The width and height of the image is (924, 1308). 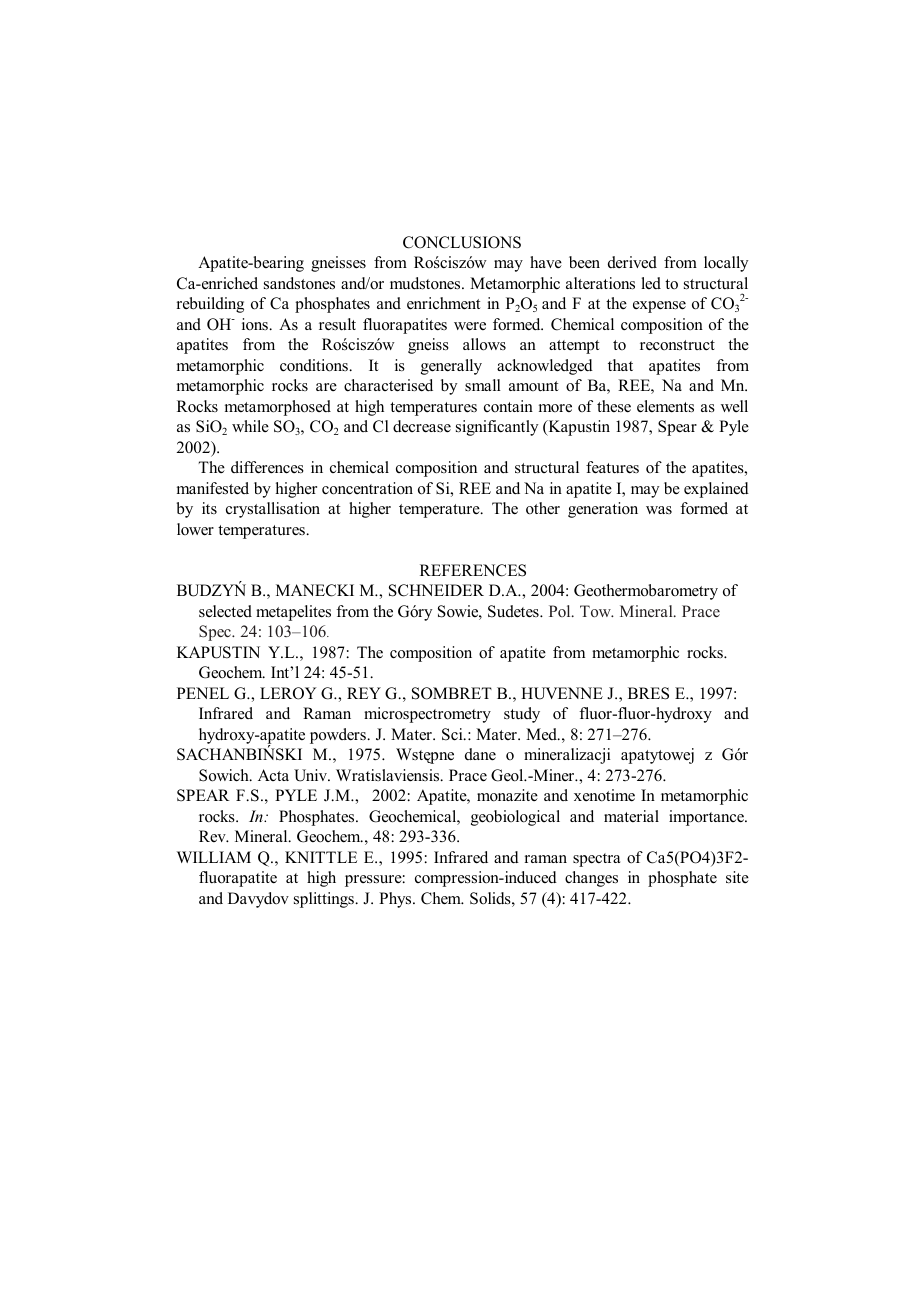 I want to click on sandstones, so click(x=299, y=283).
